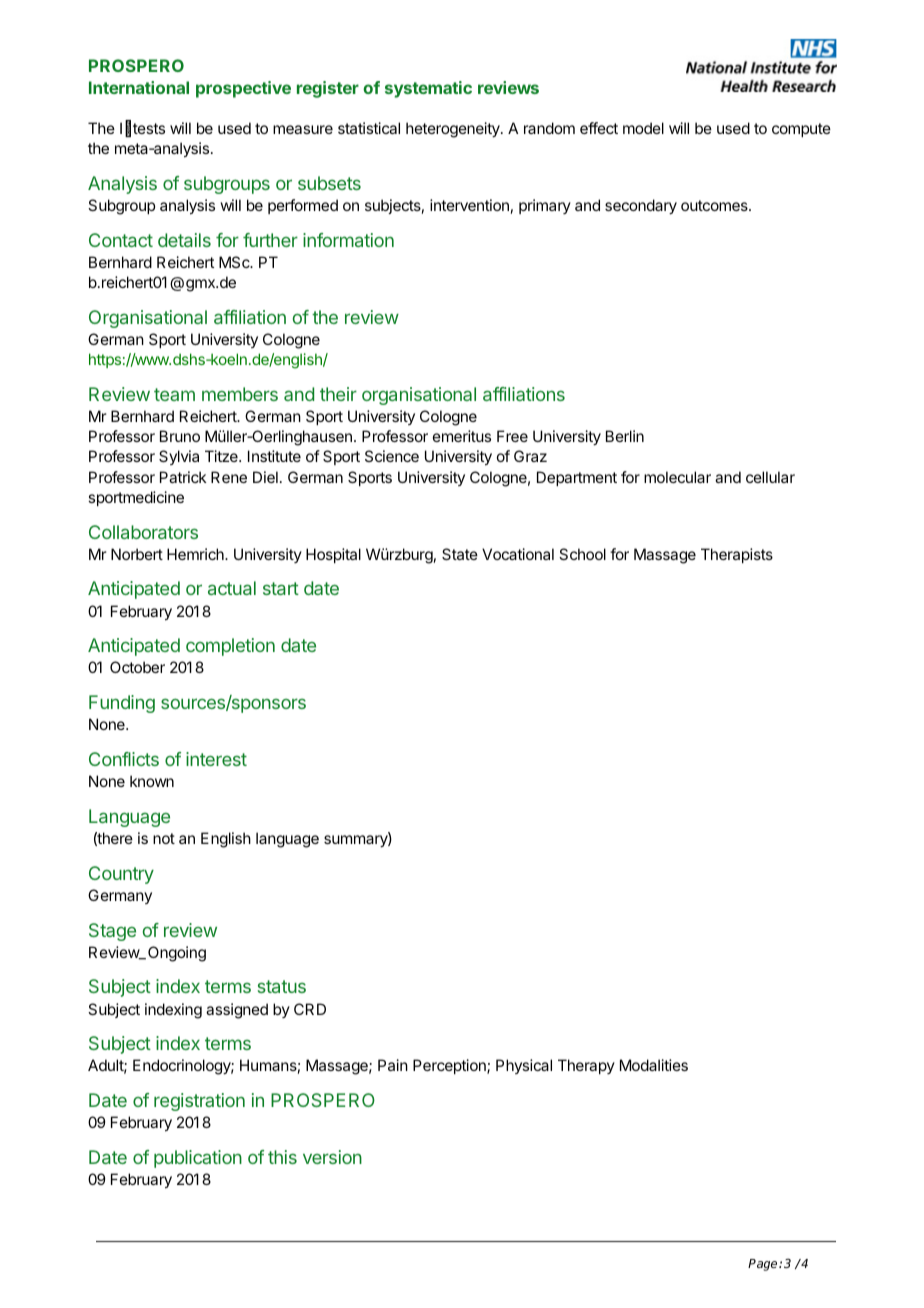 The image size is (924, 1308). What do you see at coordinates (643, 128) in the screenshot?
I see `model` at bounding box center [643, 128].
